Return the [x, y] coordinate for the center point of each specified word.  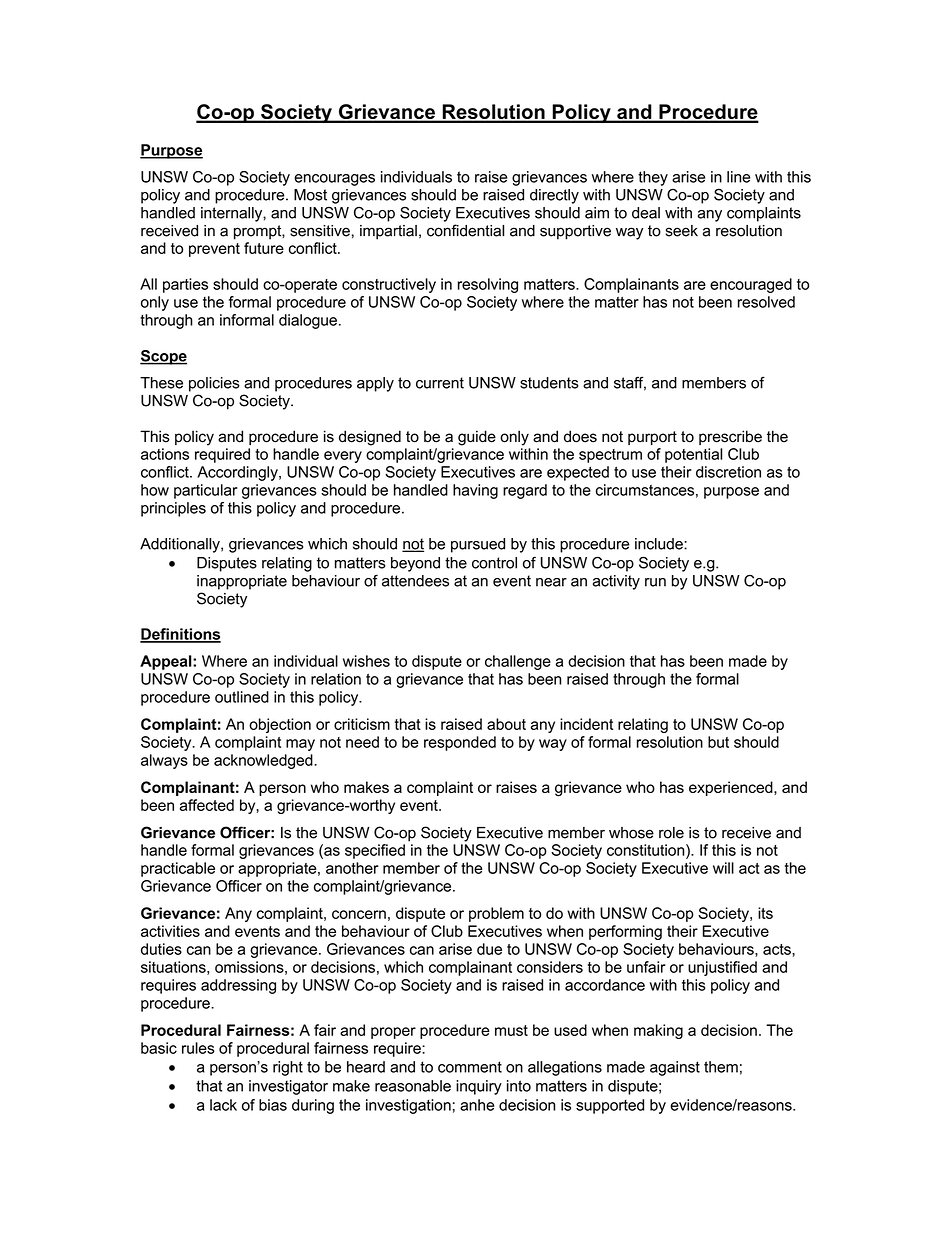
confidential [465, 230]
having [475, 491]
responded [460, 743]
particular [206, 491]
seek [681, 231]
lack [223, 1105]
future [264, 248]
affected [207, 805]
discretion [728, 472]
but [718, 742]
